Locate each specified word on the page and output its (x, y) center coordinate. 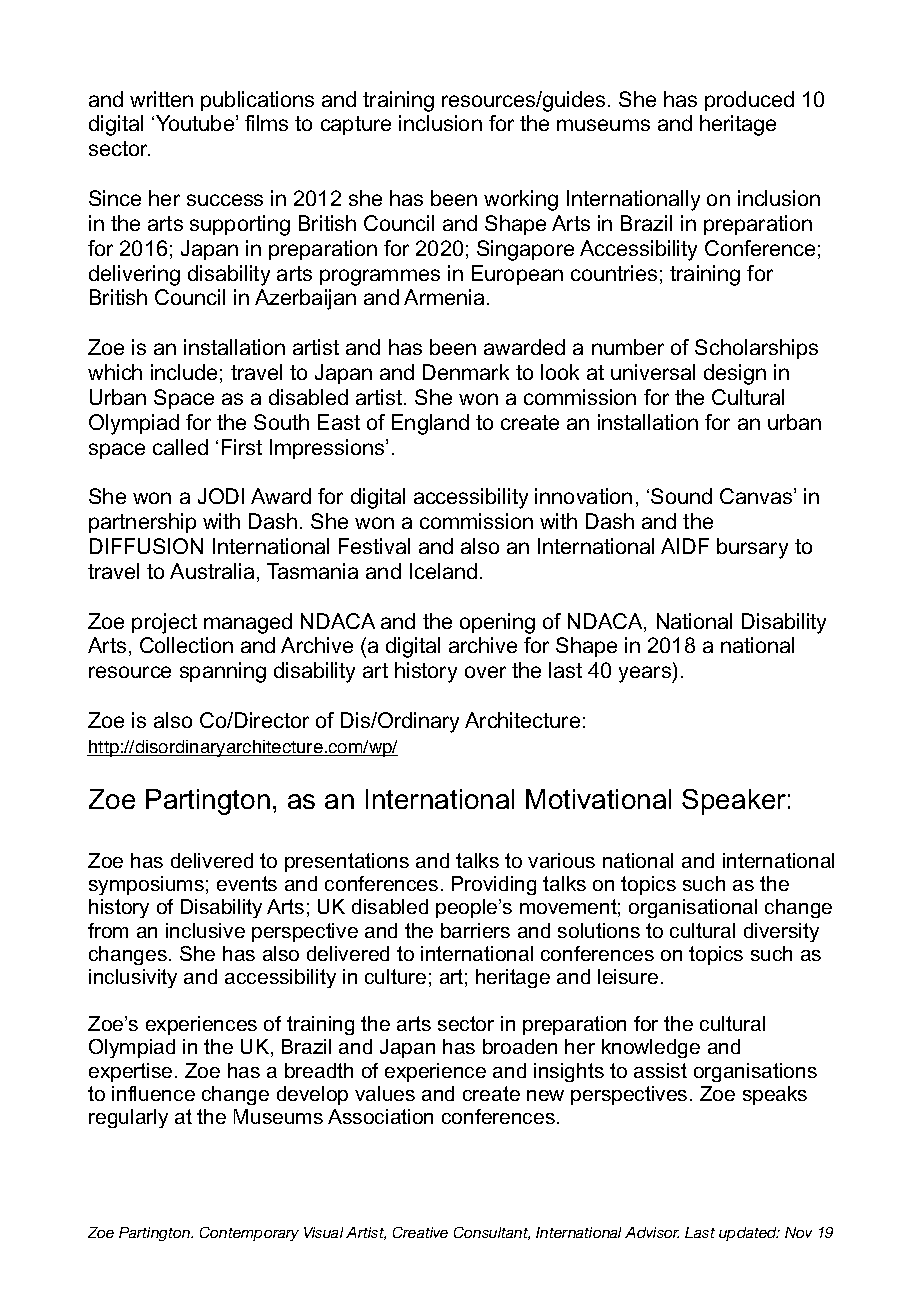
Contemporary (249, 1234)
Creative (420, 1232)
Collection (186, 645)
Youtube (196, 123)
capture (356, 125)
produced (749, 101)
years (646, 674)
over (485, 672)
